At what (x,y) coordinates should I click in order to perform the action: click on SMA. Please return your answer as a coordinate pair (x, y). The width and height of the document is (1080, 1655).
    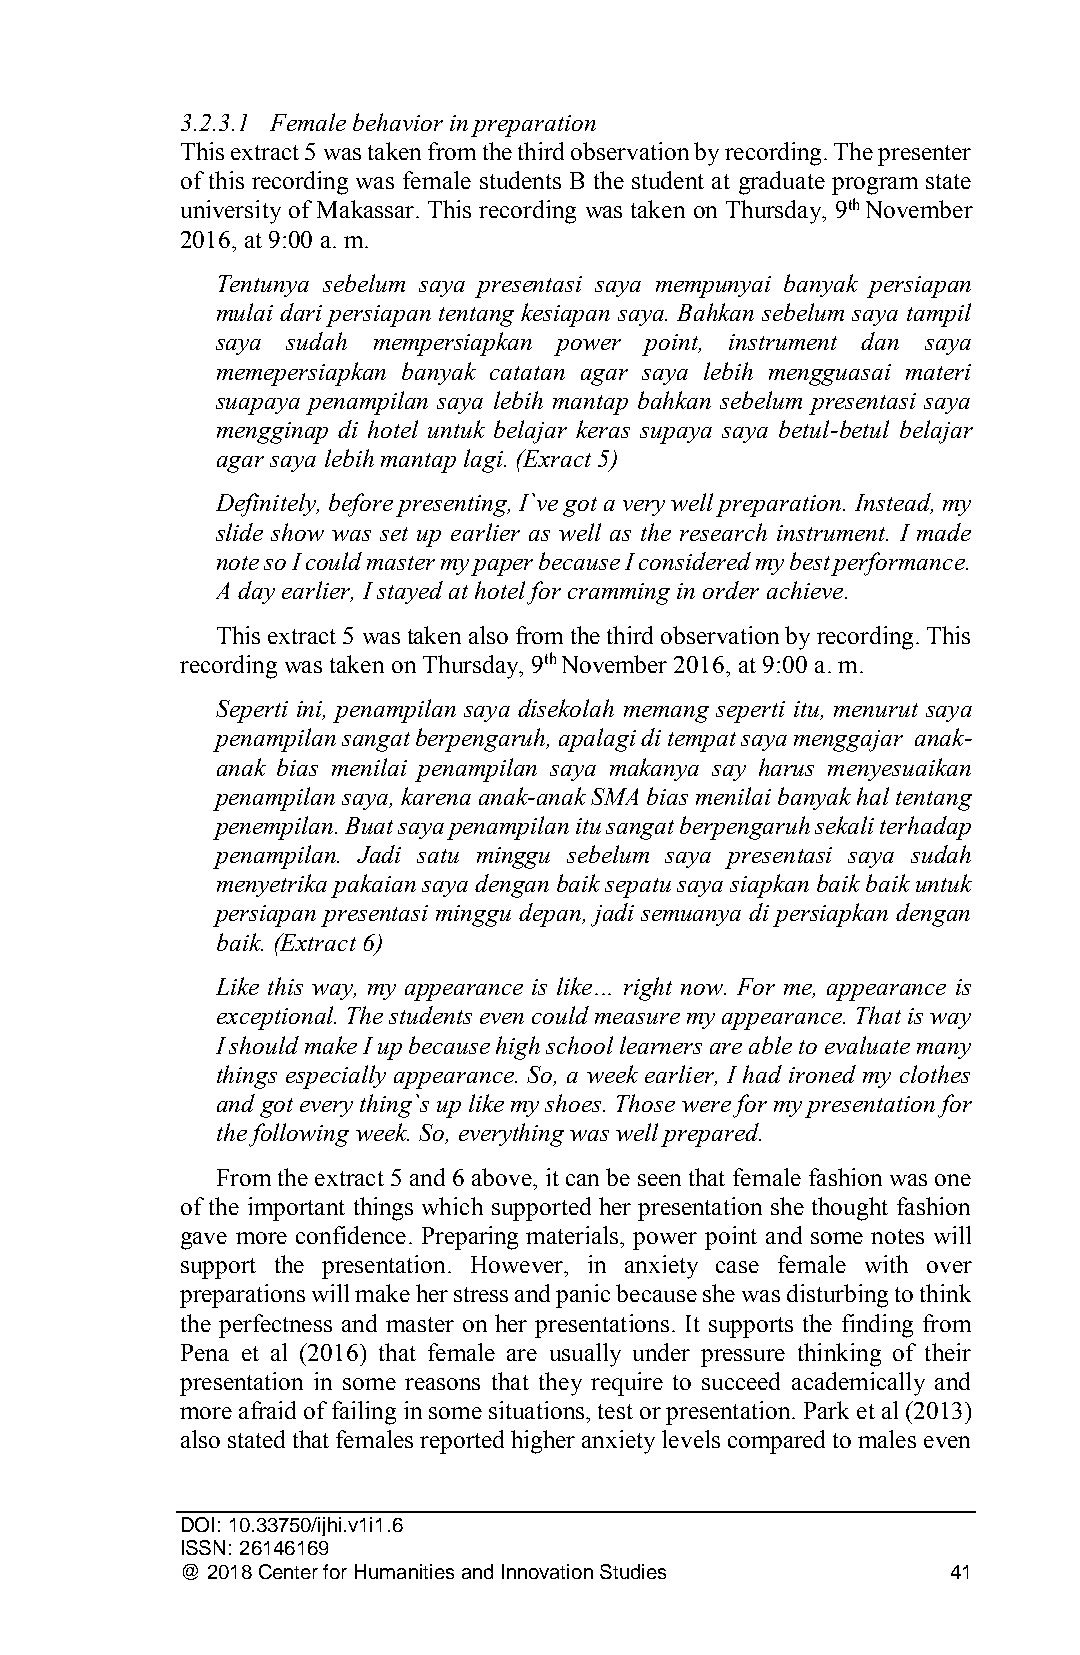
    Looking at the image, I should click on (614, 796).
